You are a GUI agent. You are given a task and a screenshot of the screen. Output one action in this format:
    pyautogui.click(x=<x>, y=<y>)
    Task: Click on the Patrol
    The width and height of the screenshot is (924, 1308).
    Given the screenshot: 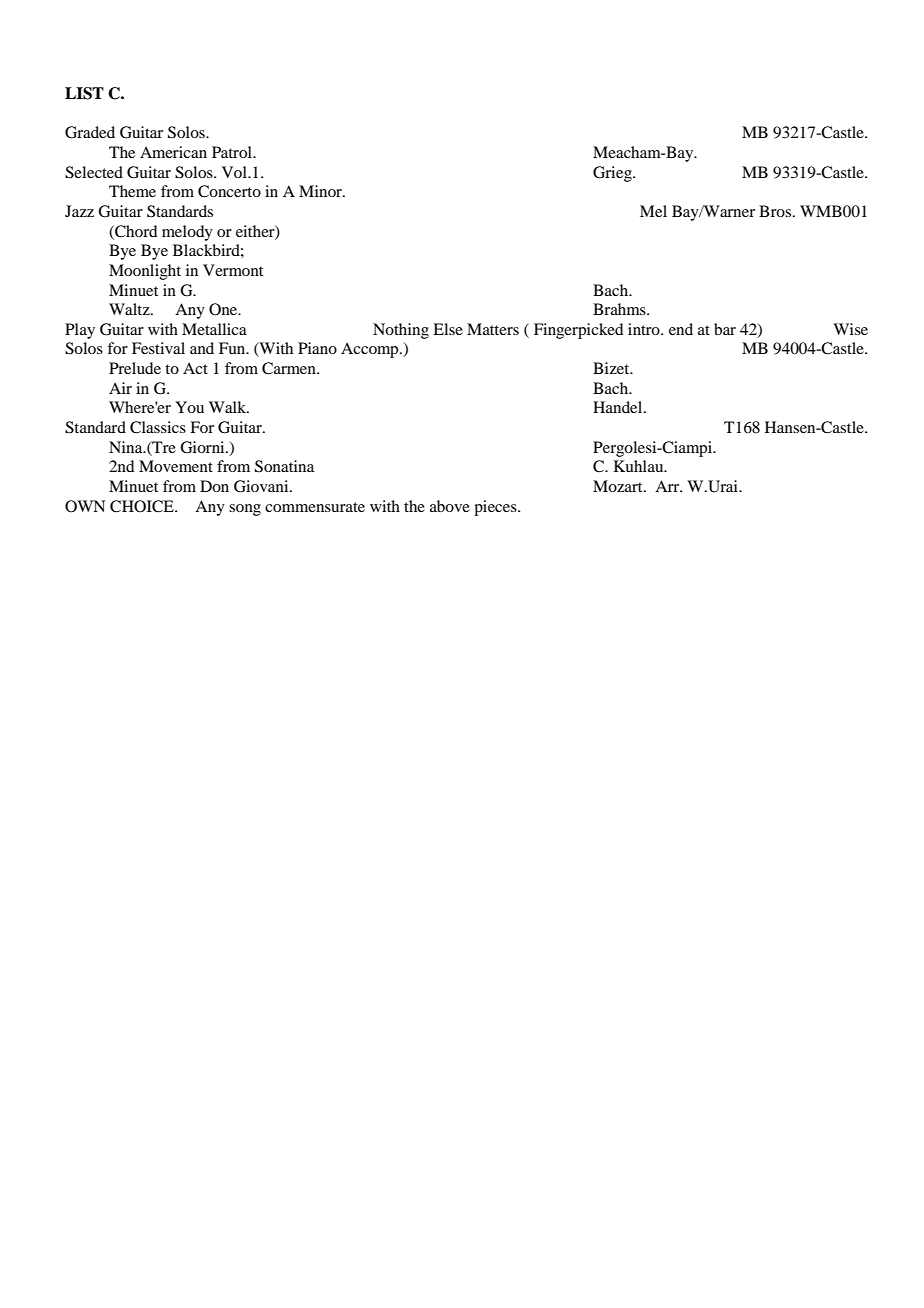 What is the action you would take?
    pyautogui.click(x=233, y=152)
